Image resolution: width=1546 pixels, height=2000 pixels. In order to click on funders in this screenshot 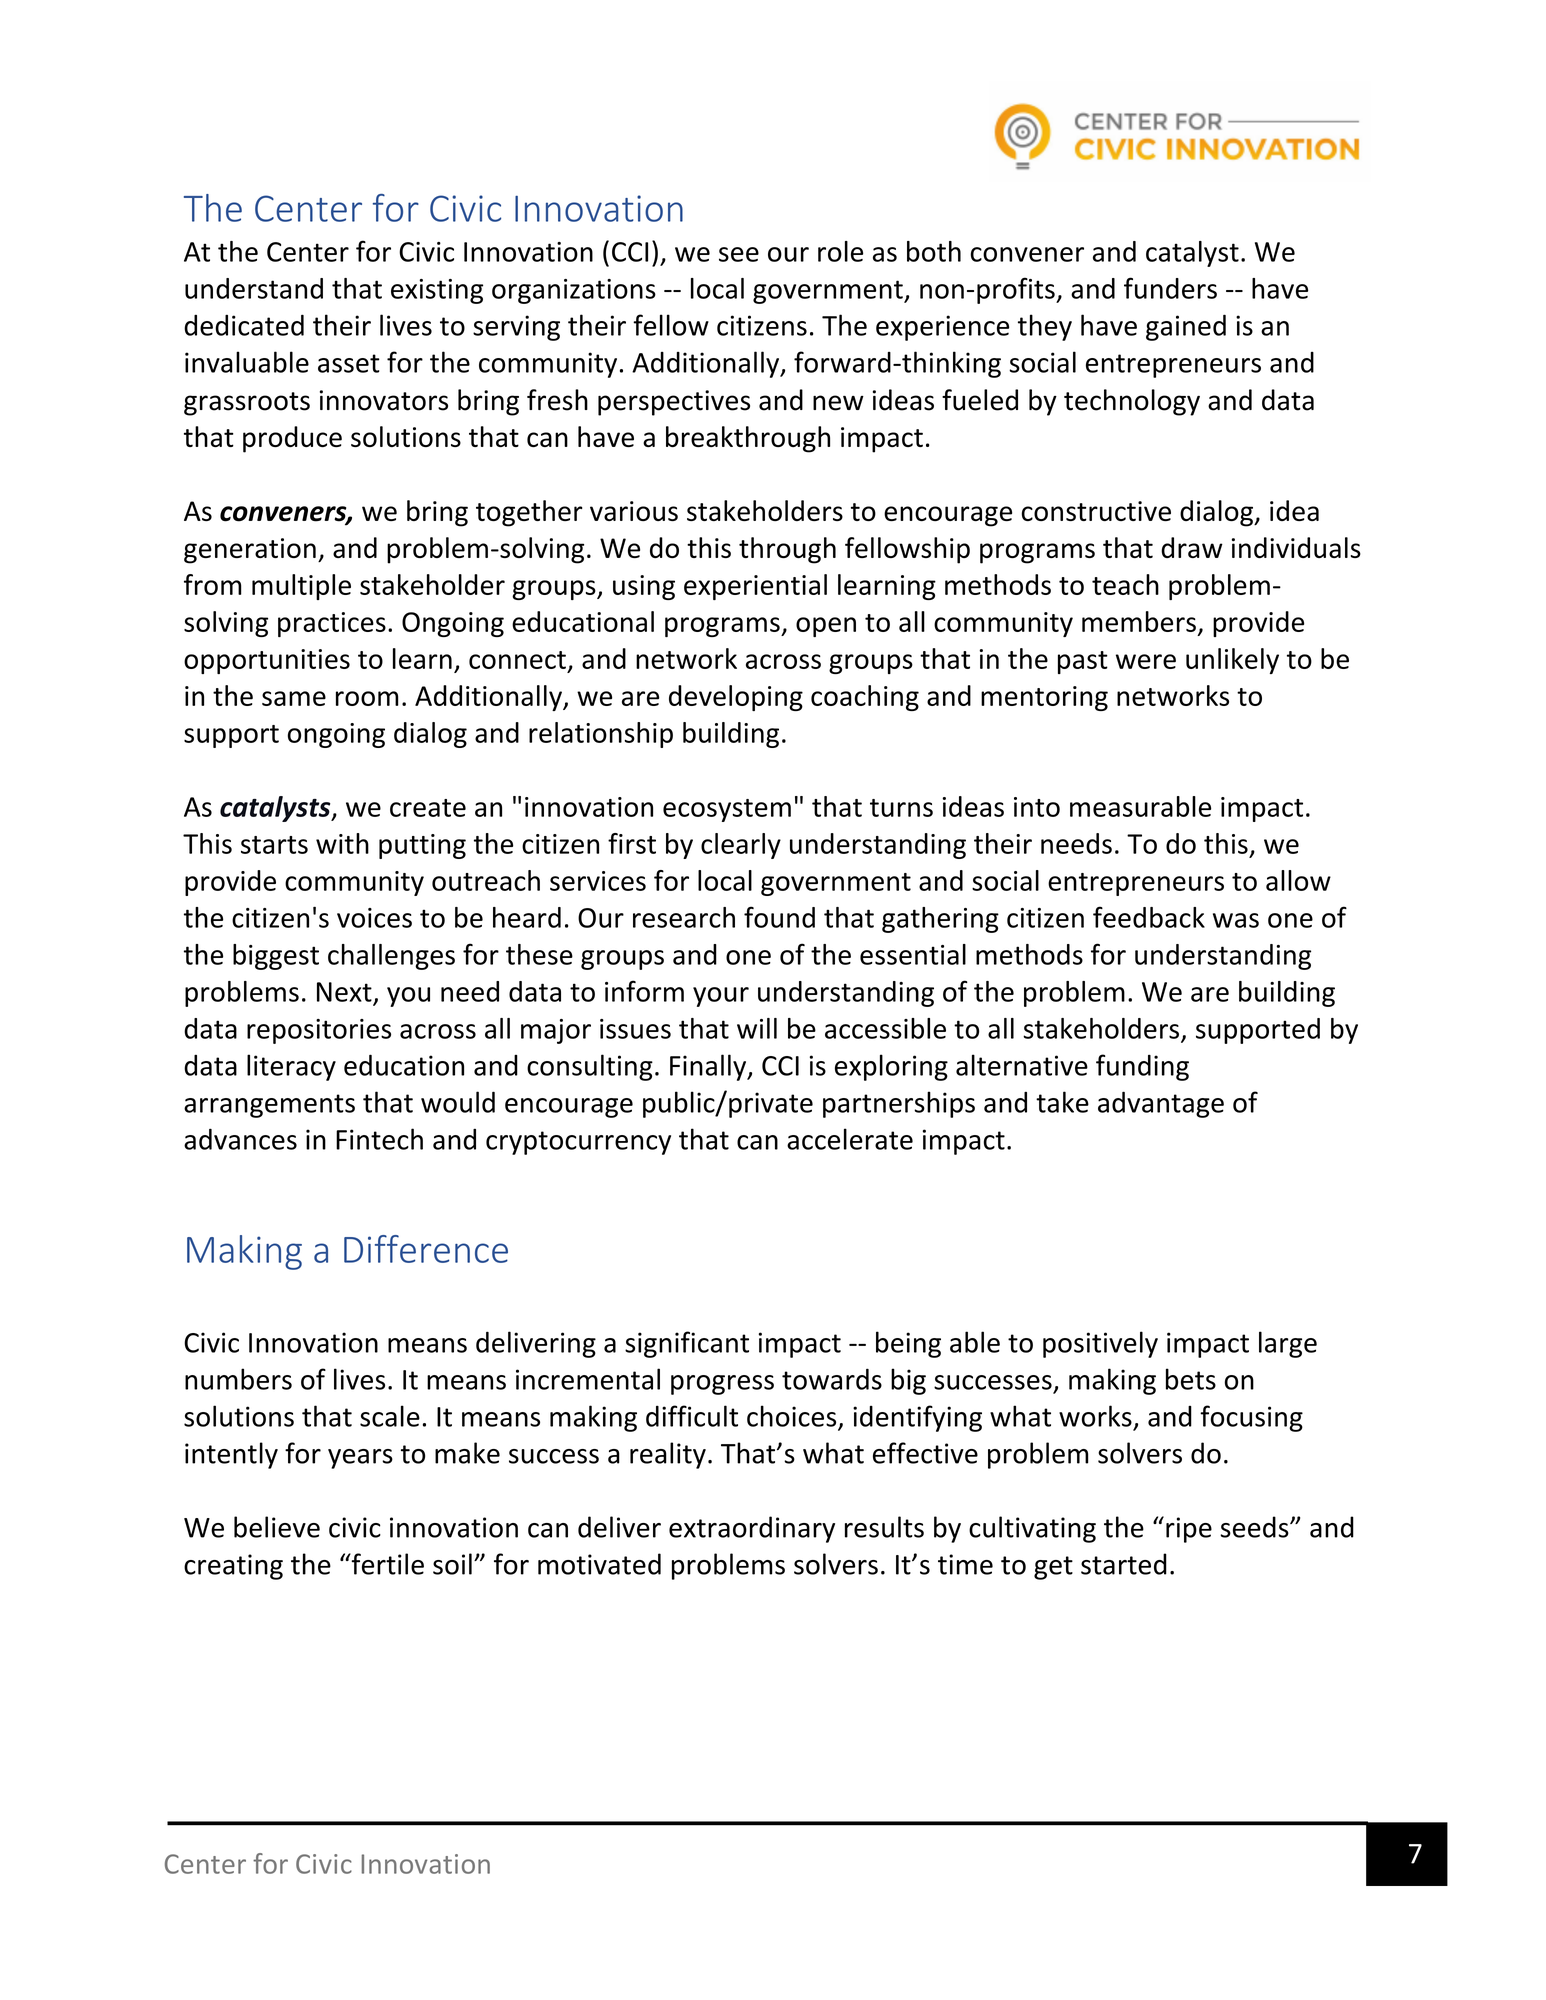, I will do `click(1170, 288)`.
